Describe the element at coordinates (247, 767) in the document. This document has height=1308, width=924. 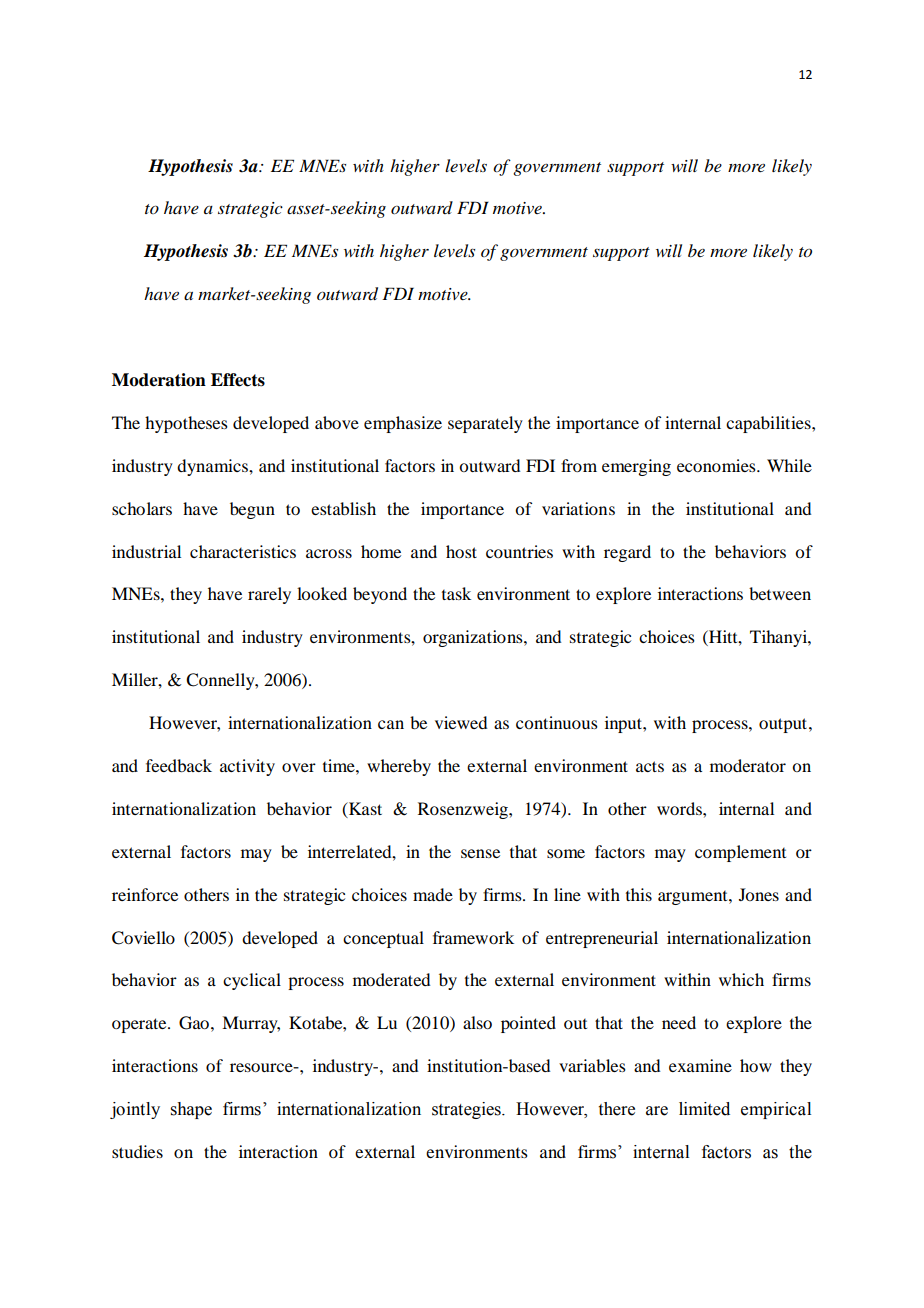
I see `activity` at that location.
